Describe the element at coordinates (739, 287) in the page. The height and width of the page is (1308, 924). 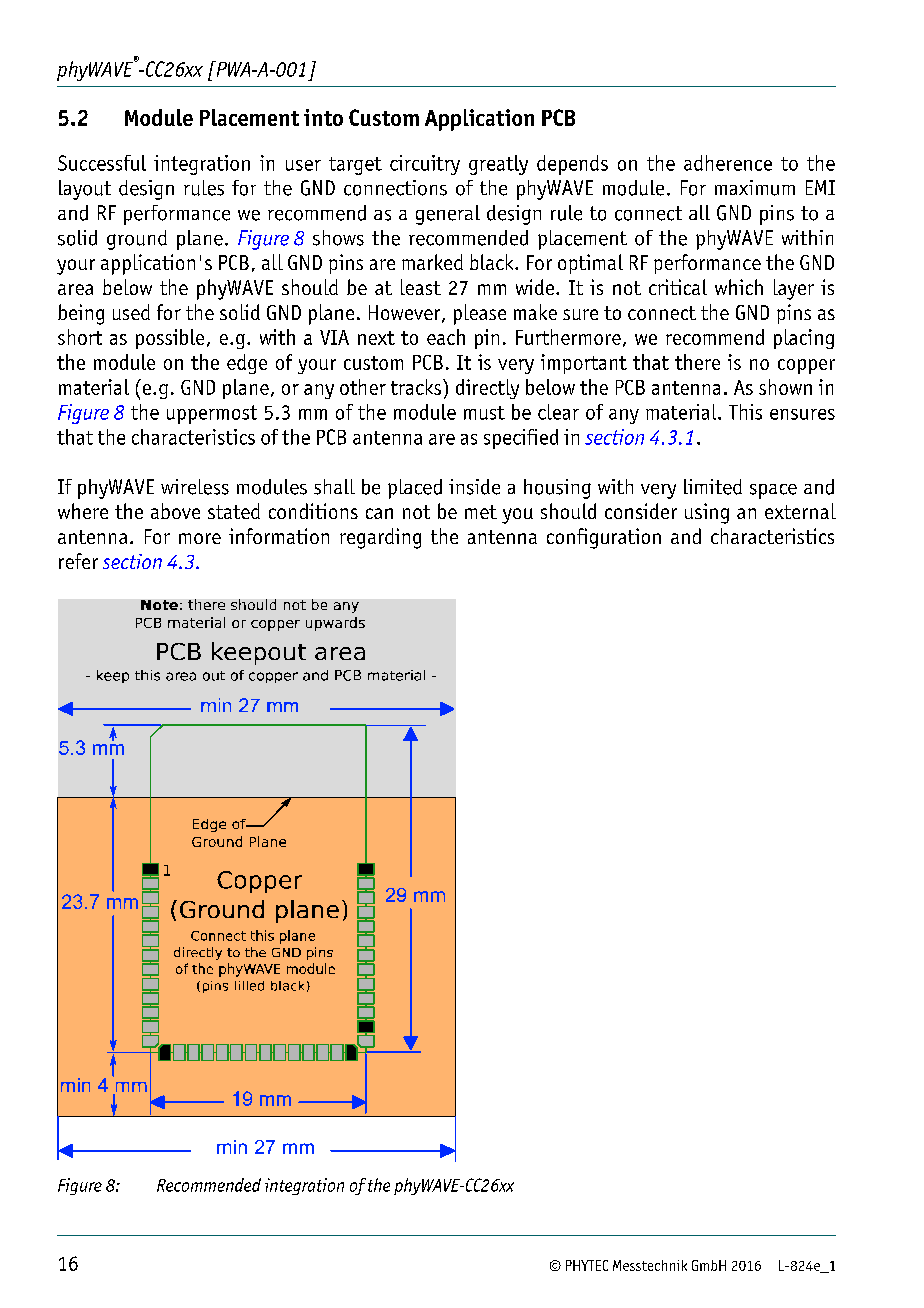
I see `which` at that location.
